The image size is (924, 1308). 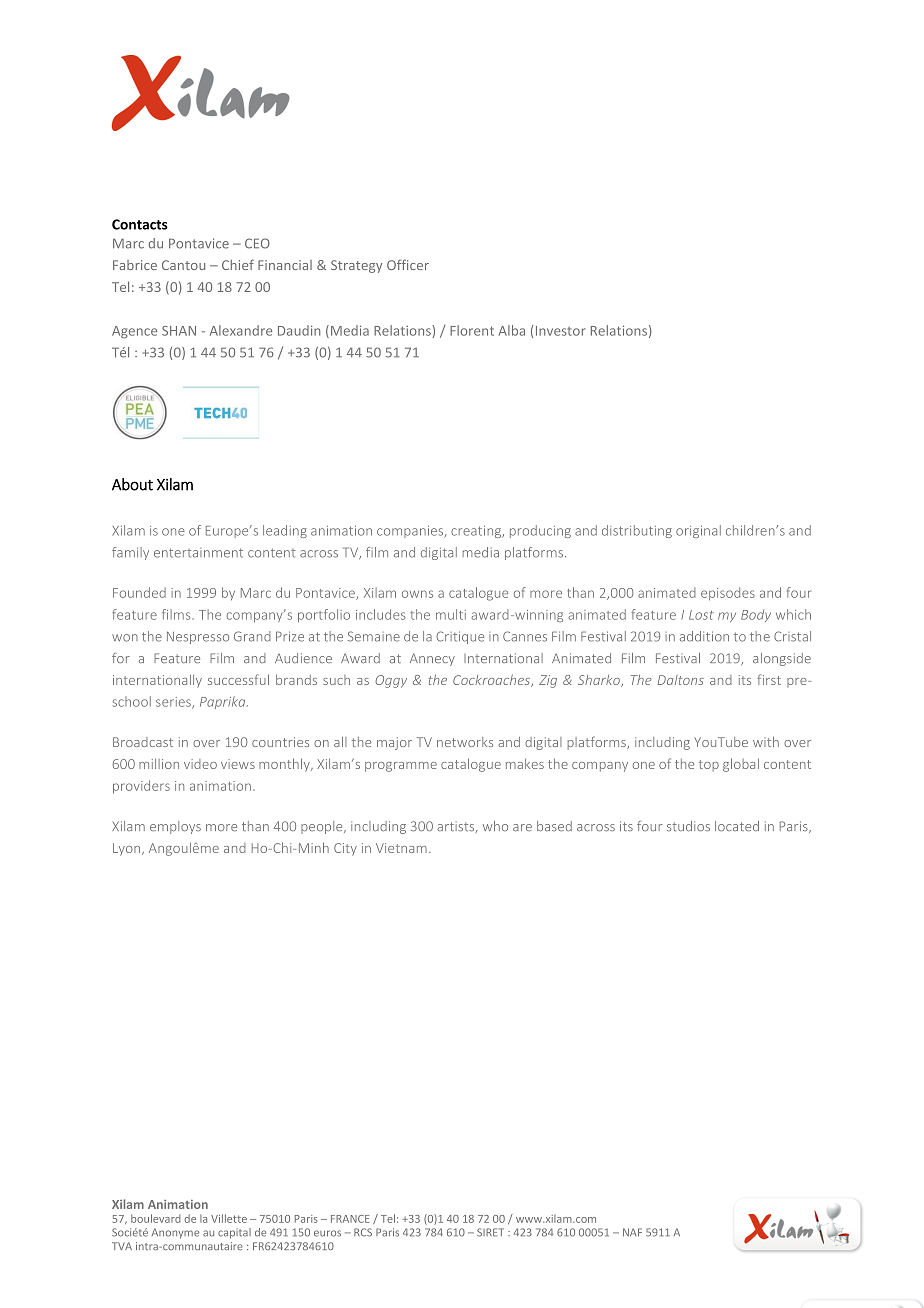 What do you see at coordinates (198, 553) in the screenshot?
I see `entertainment` at bounding box center [198, 553].
